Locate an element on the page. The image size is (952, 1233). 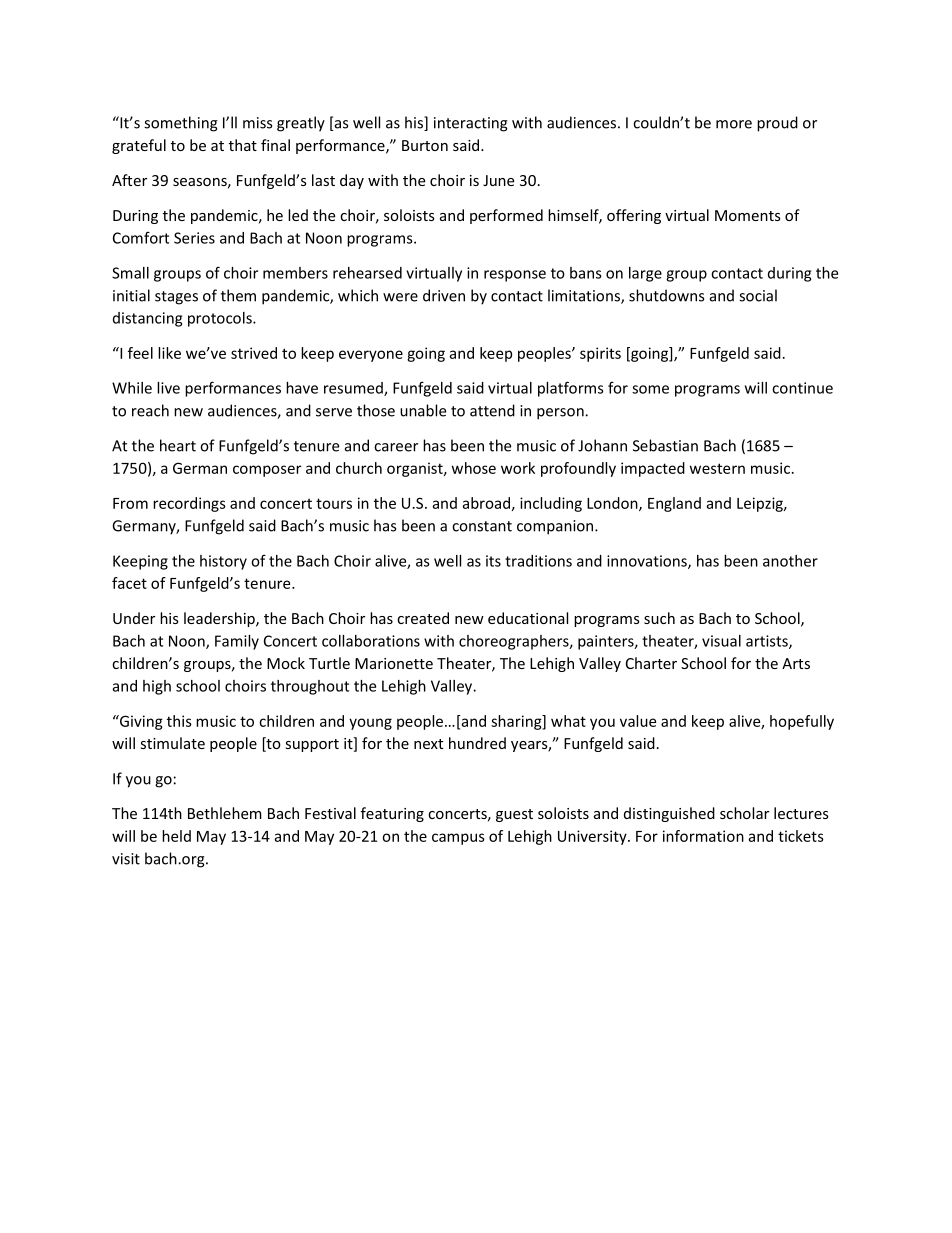
information is located at coordinates (703, 836).
